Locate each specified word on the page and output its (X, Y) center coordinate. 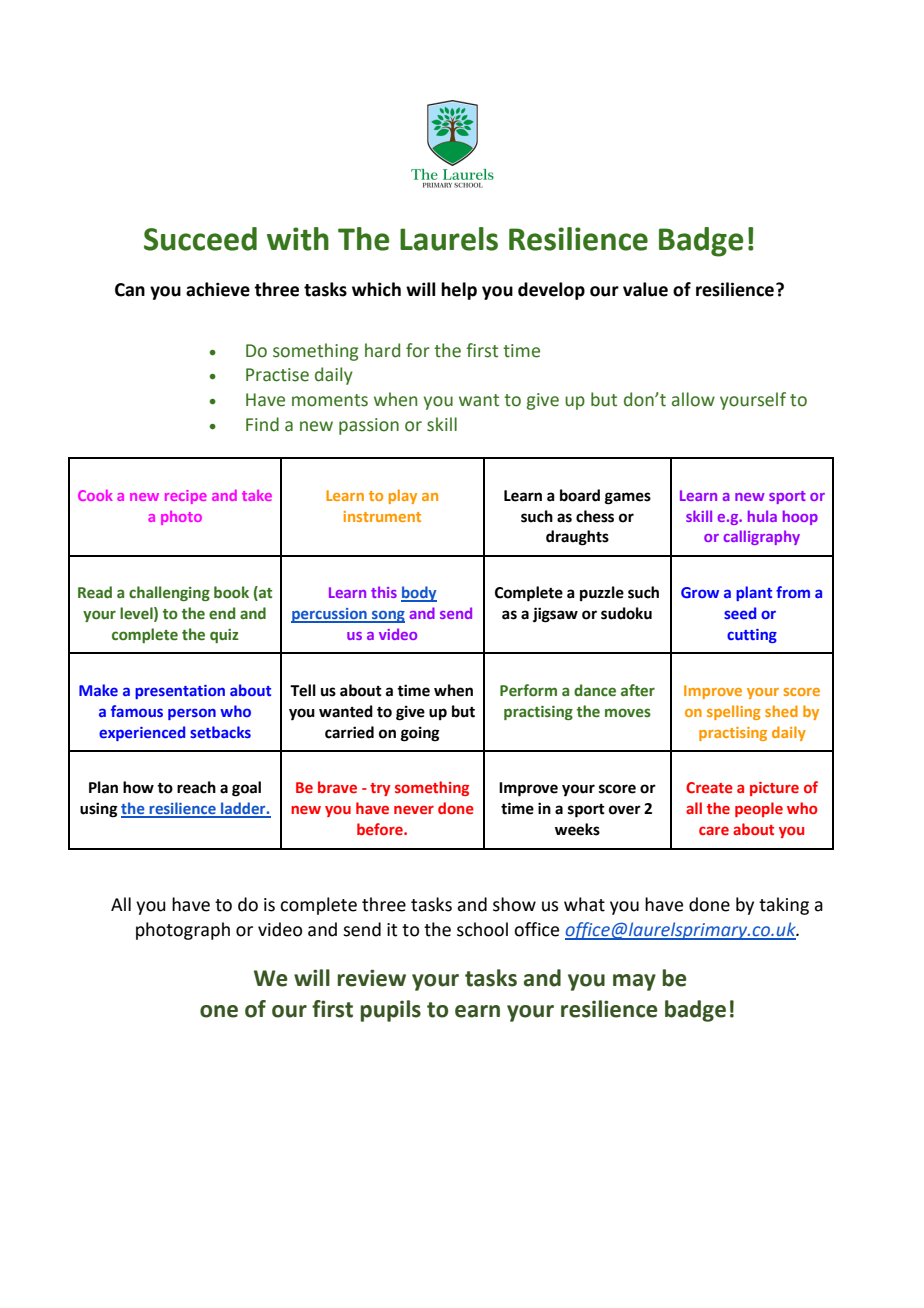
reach (196, 787)
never (414, 809)
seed (740, 613)
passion (369, 426)
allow (693, 399)
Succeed (200, 239)
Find (262, 424)
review (372, 978)
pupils (391, 1011)
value (645, 289)
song (387, 617)
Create (709, 787)
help (459, 291)
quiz (224, 636)
